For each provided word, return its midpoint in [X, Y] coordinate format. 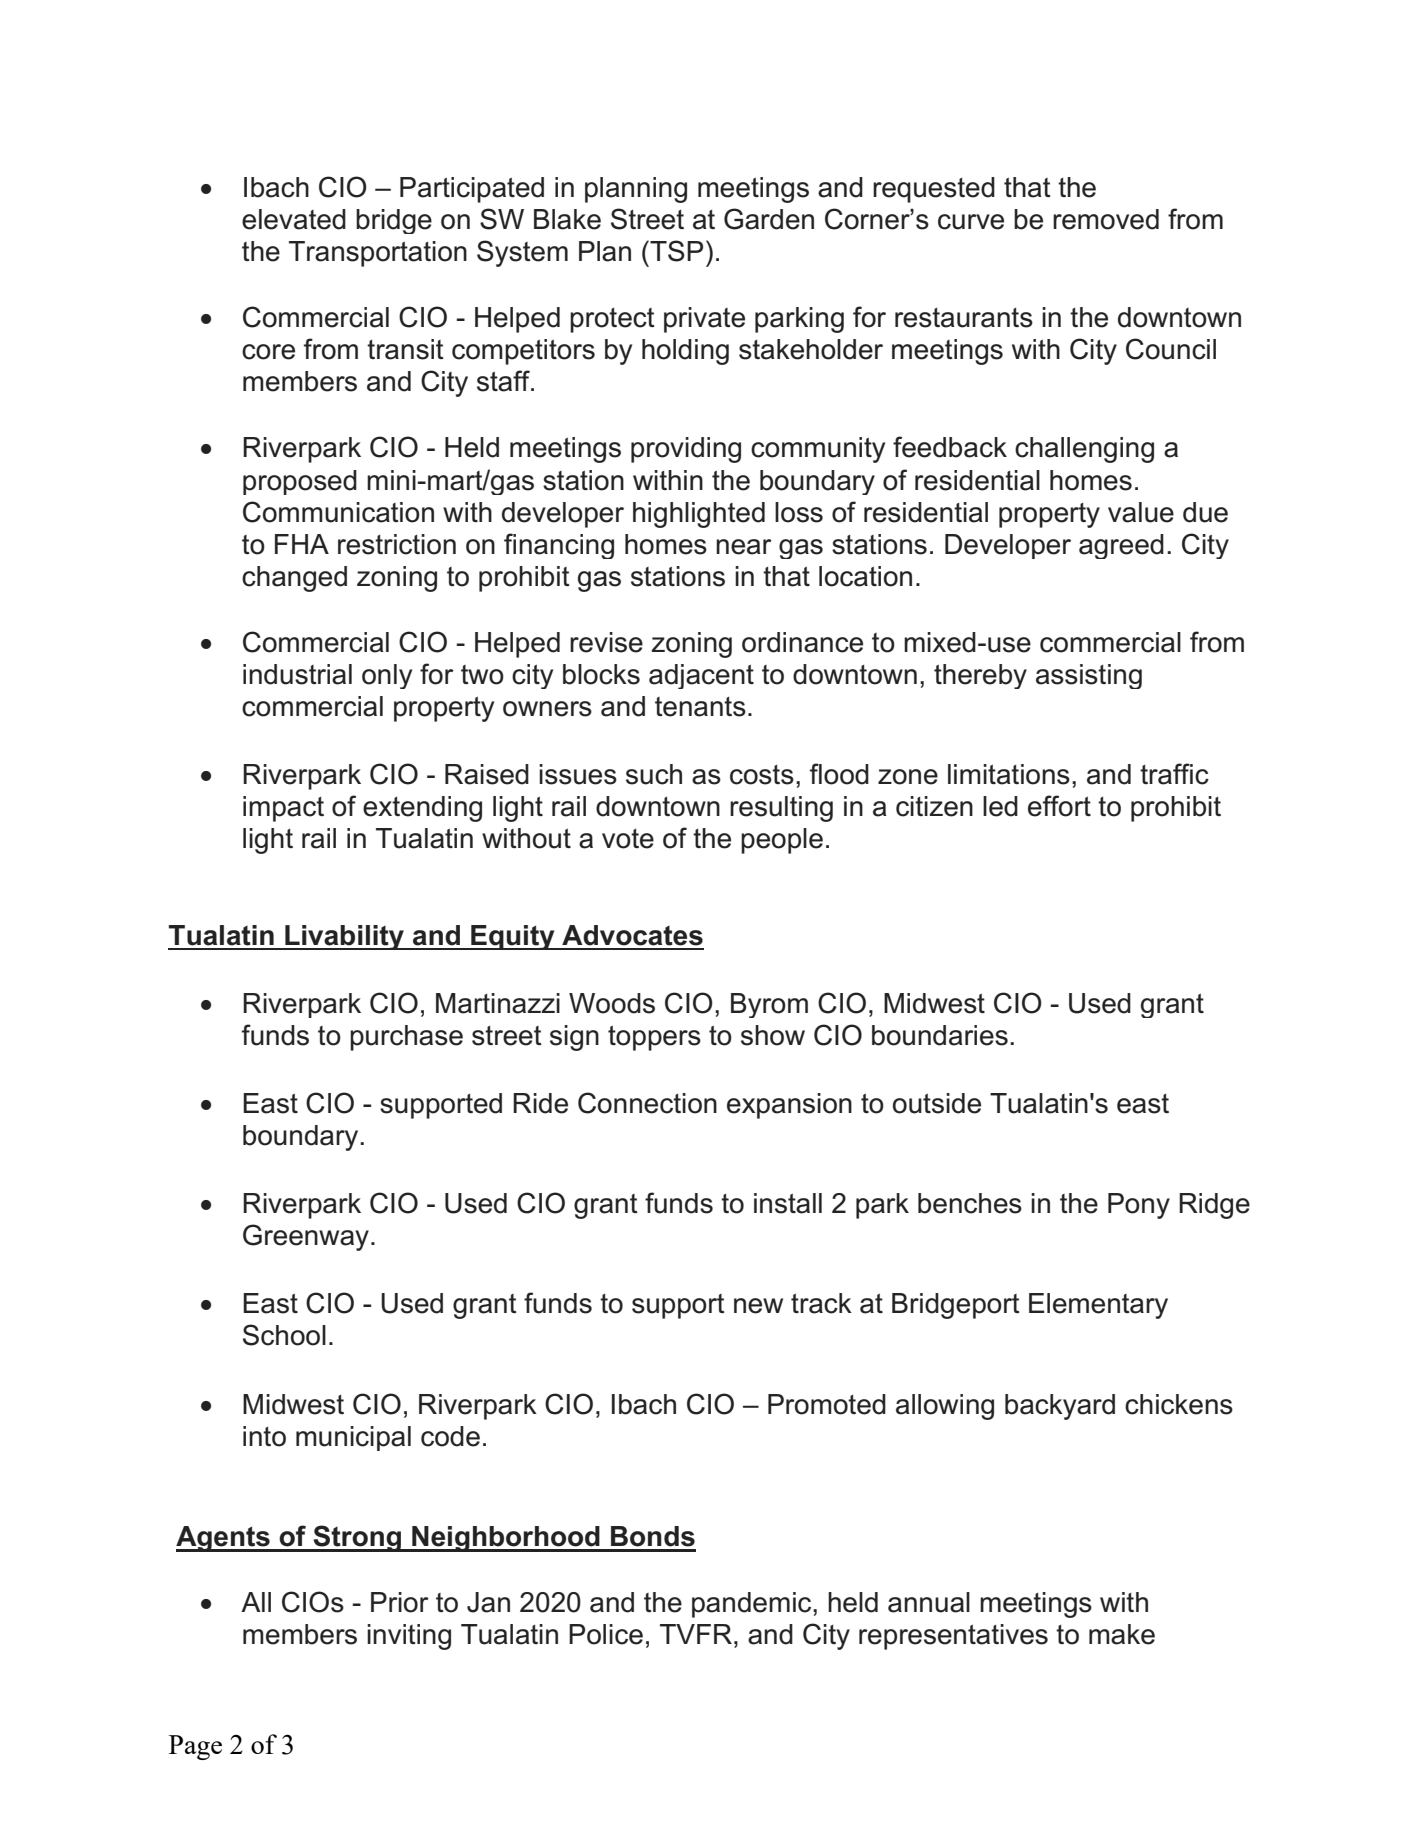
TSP [675, 251]
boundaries [940, 1035]
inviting [409, 1637]
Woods [612, 1003]
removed [1106, 219]
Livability [344, 937]
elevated [294, 219]
